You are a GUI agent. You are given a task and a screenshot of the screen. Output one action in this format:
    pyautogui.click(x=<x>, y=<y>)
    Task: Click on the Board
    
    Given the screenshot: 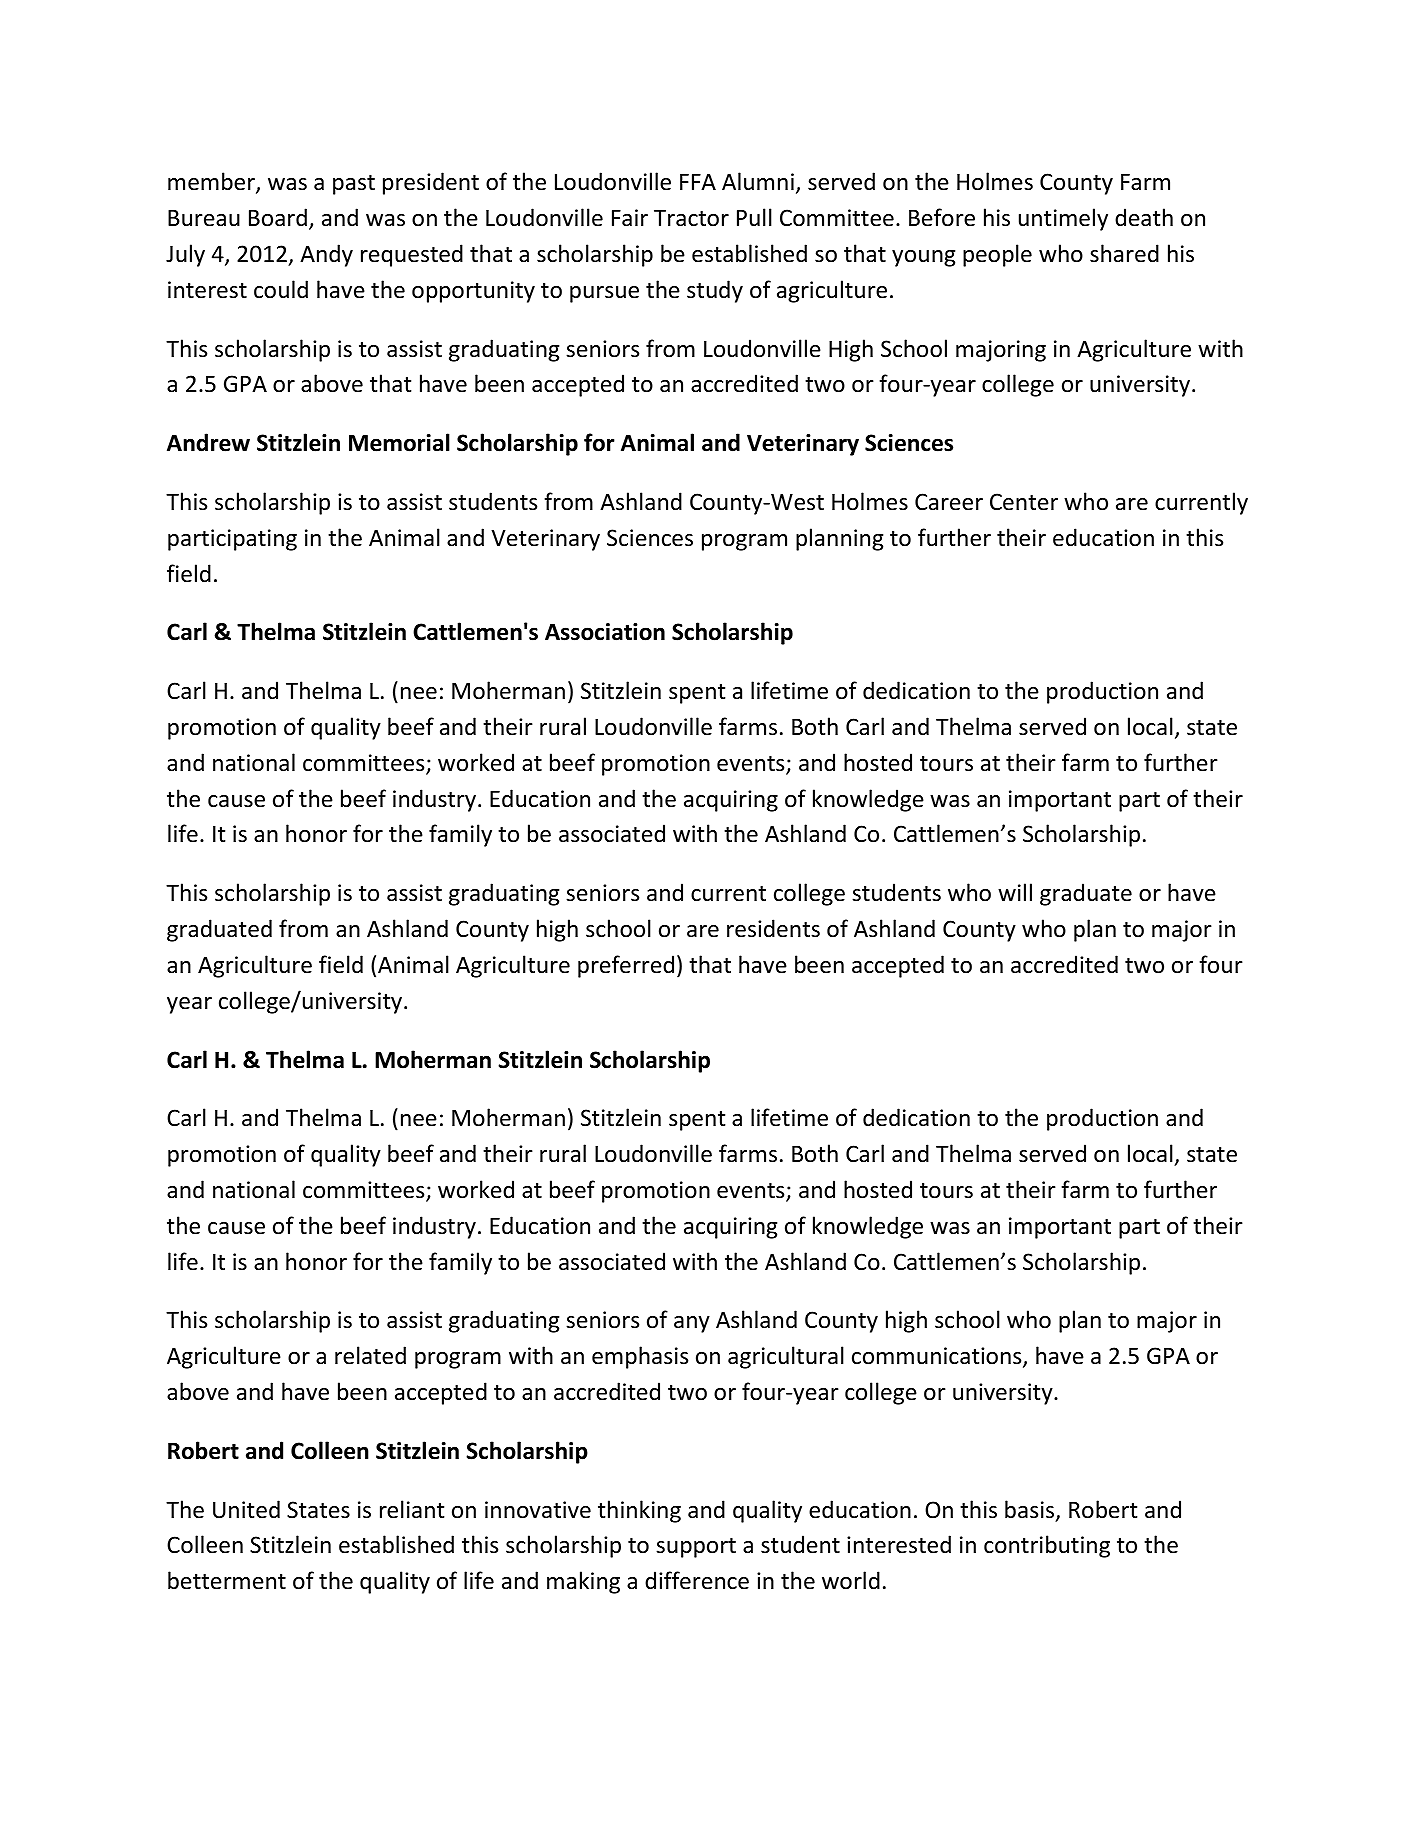 What is the action you would take?
    pyautogui.click(x=278, y=217)
